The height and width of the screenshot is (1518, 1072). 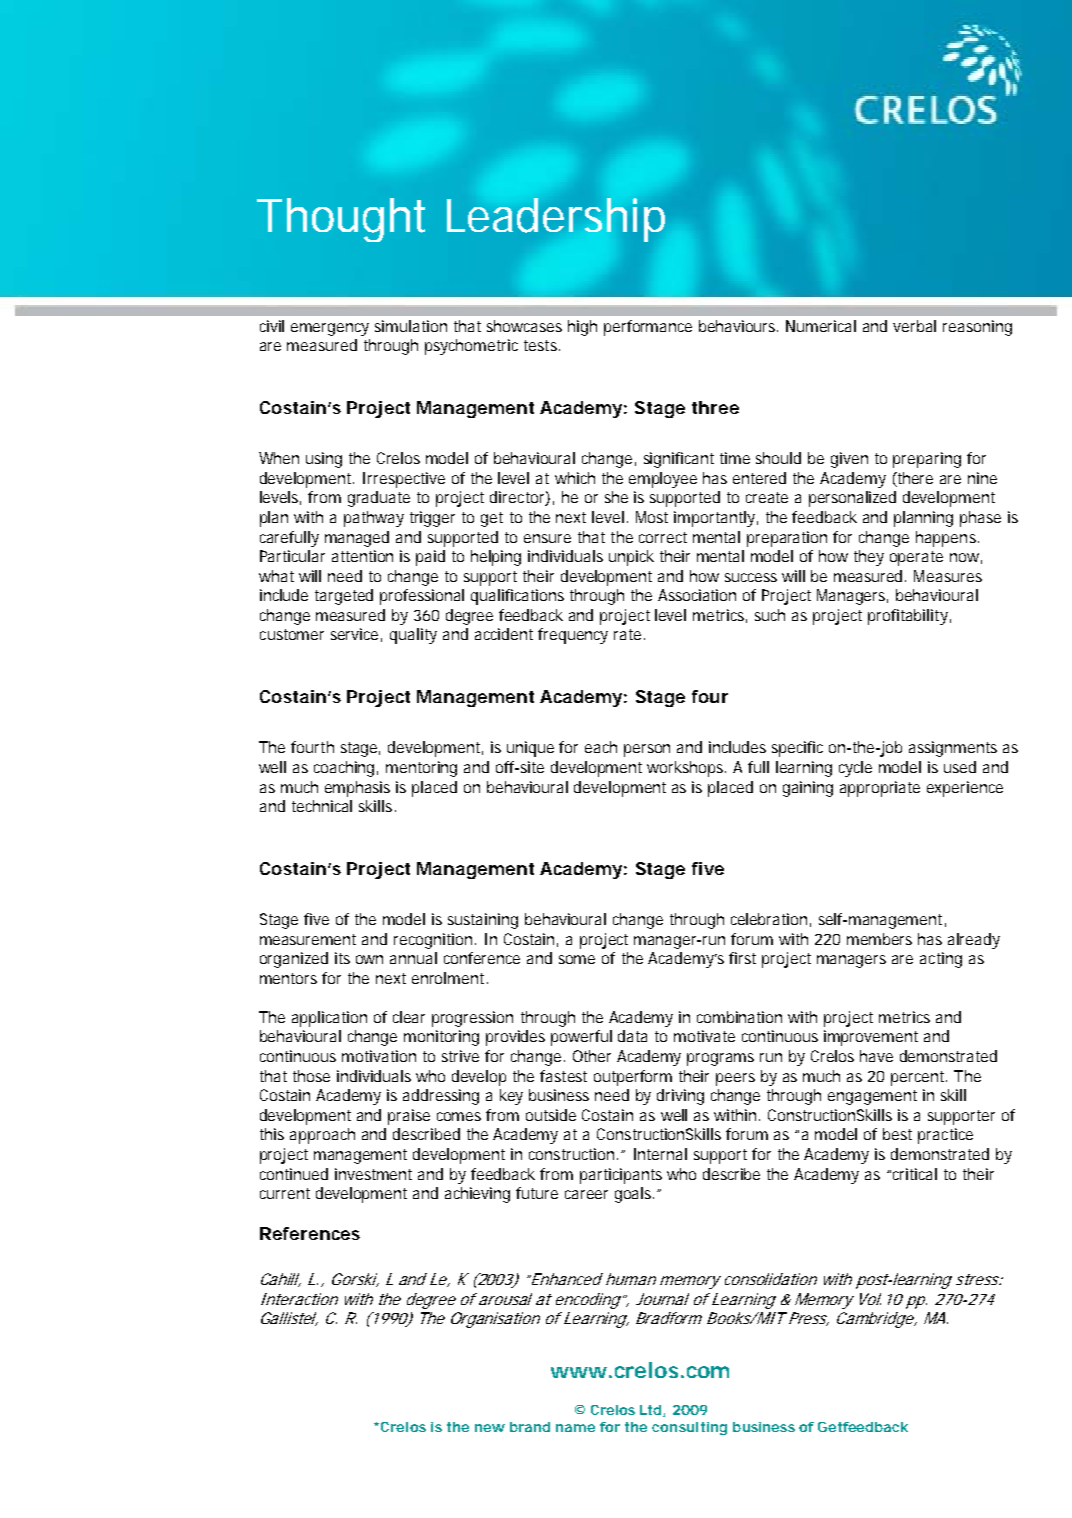 What do you see at coordinates (650, 1410) in the screenshot?
I see `Ltd` at bounding box center [650, 1410].
